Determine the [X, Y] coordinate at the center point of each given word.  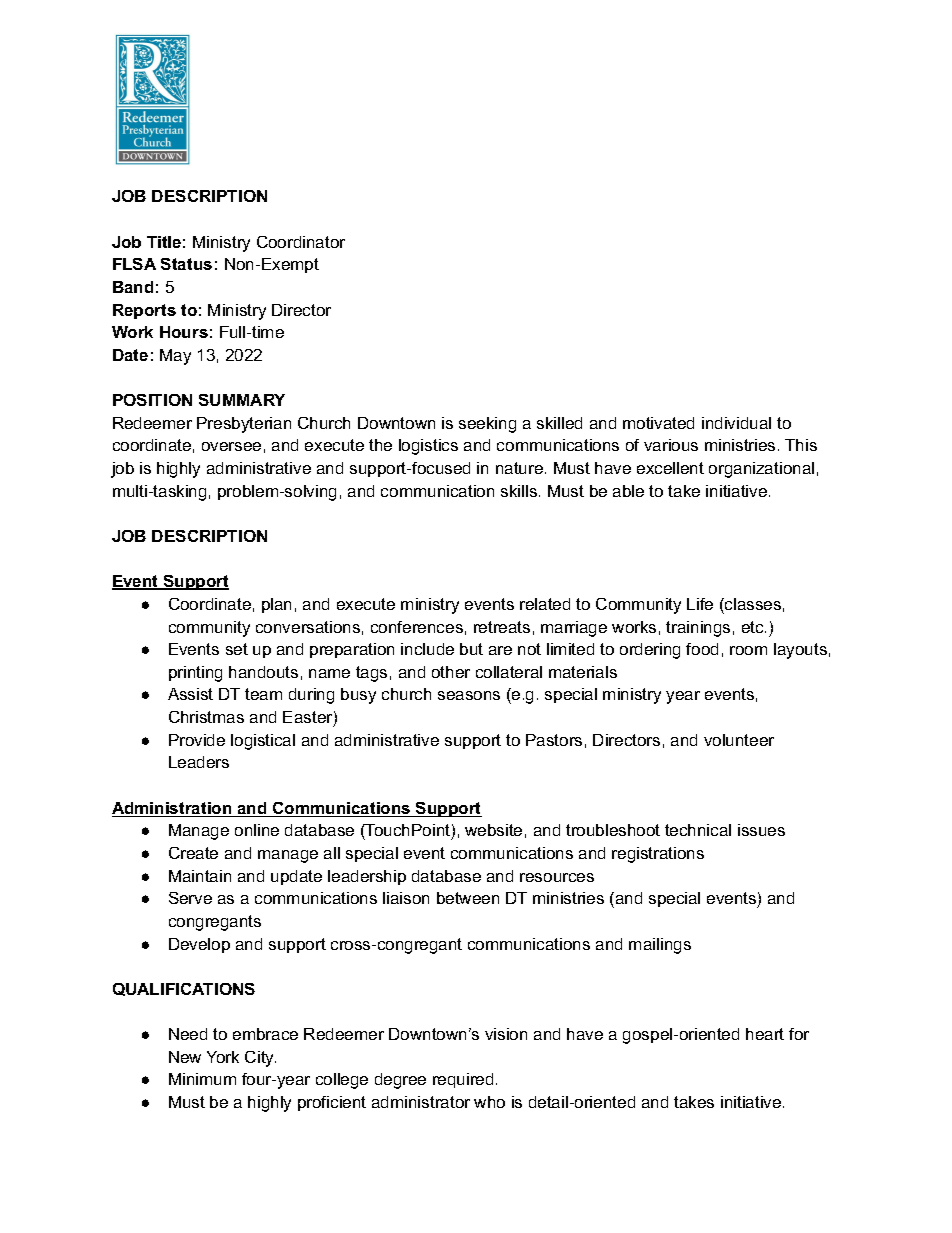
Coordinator [301, 242]
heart [765, 1034]
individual [736, 423]
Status [186, 264]
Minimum [202, 1079]
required [463, 1080]
